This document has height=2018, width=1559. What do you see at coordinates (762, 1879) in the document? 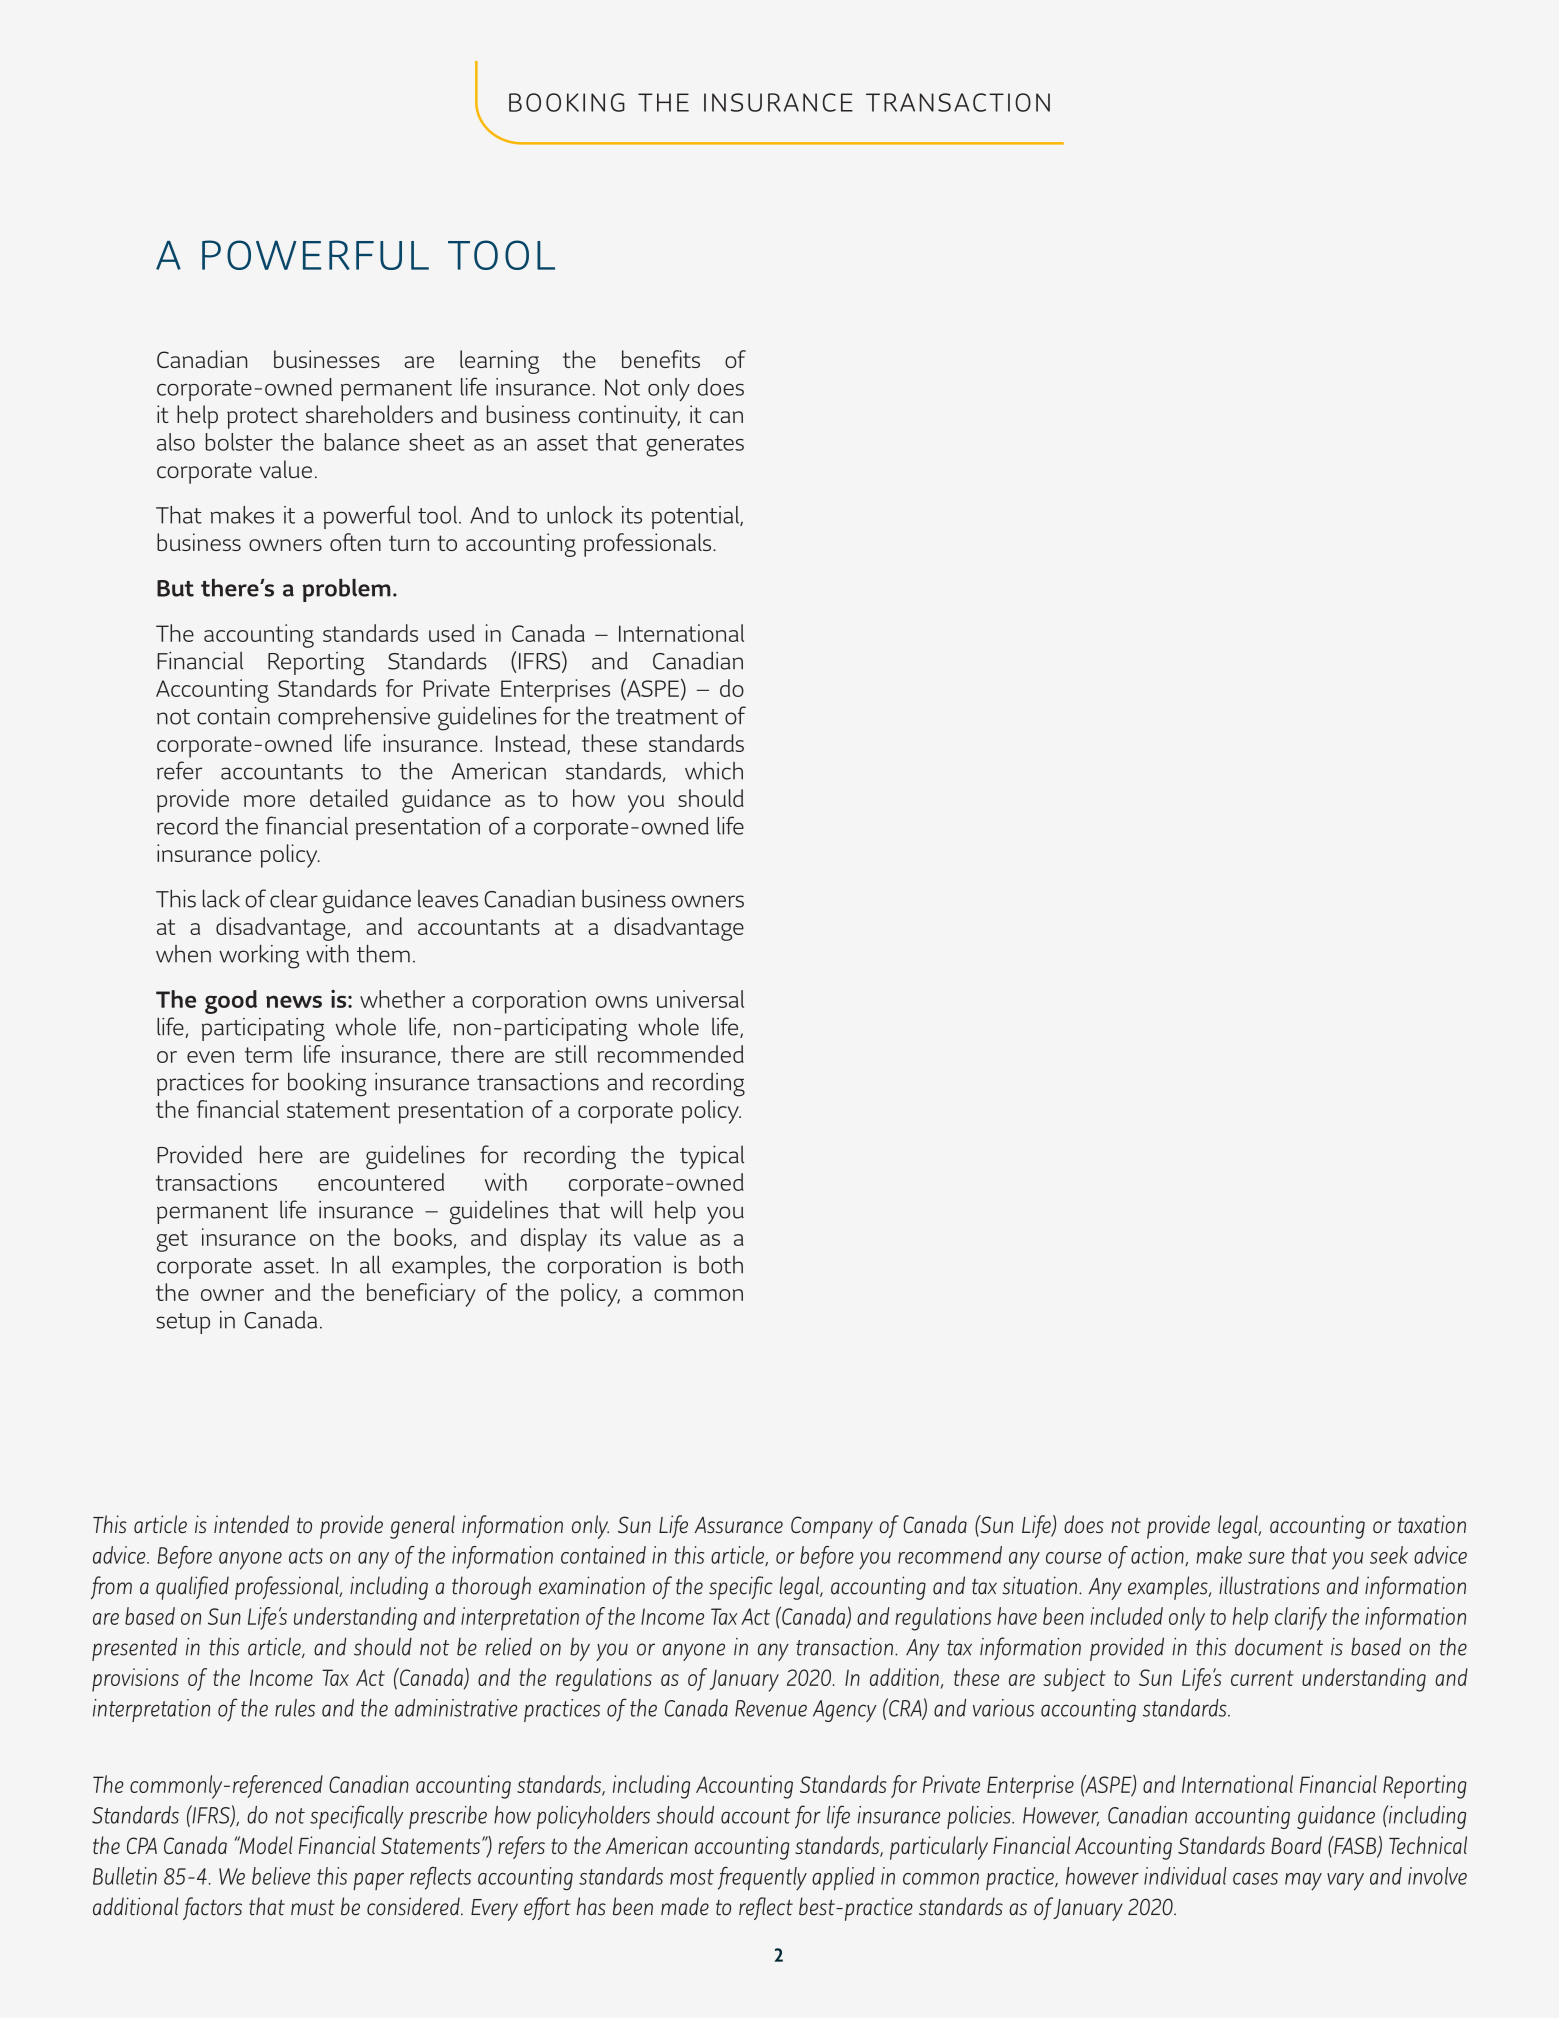
I see `frequently` at bounding box center [762, 1879].
